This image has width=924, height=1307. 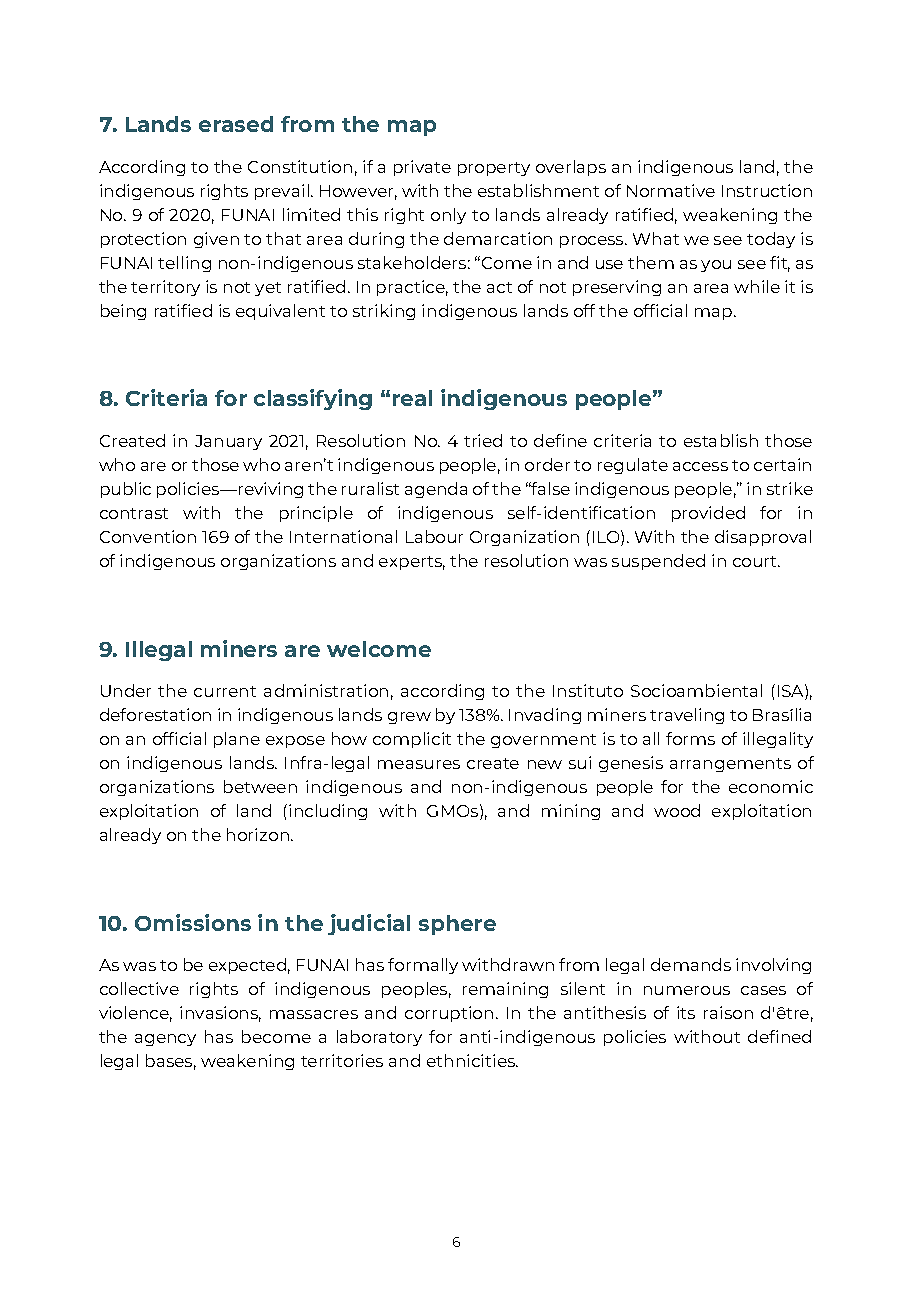 I want to click on Normative, so click(x=671, y=190).
